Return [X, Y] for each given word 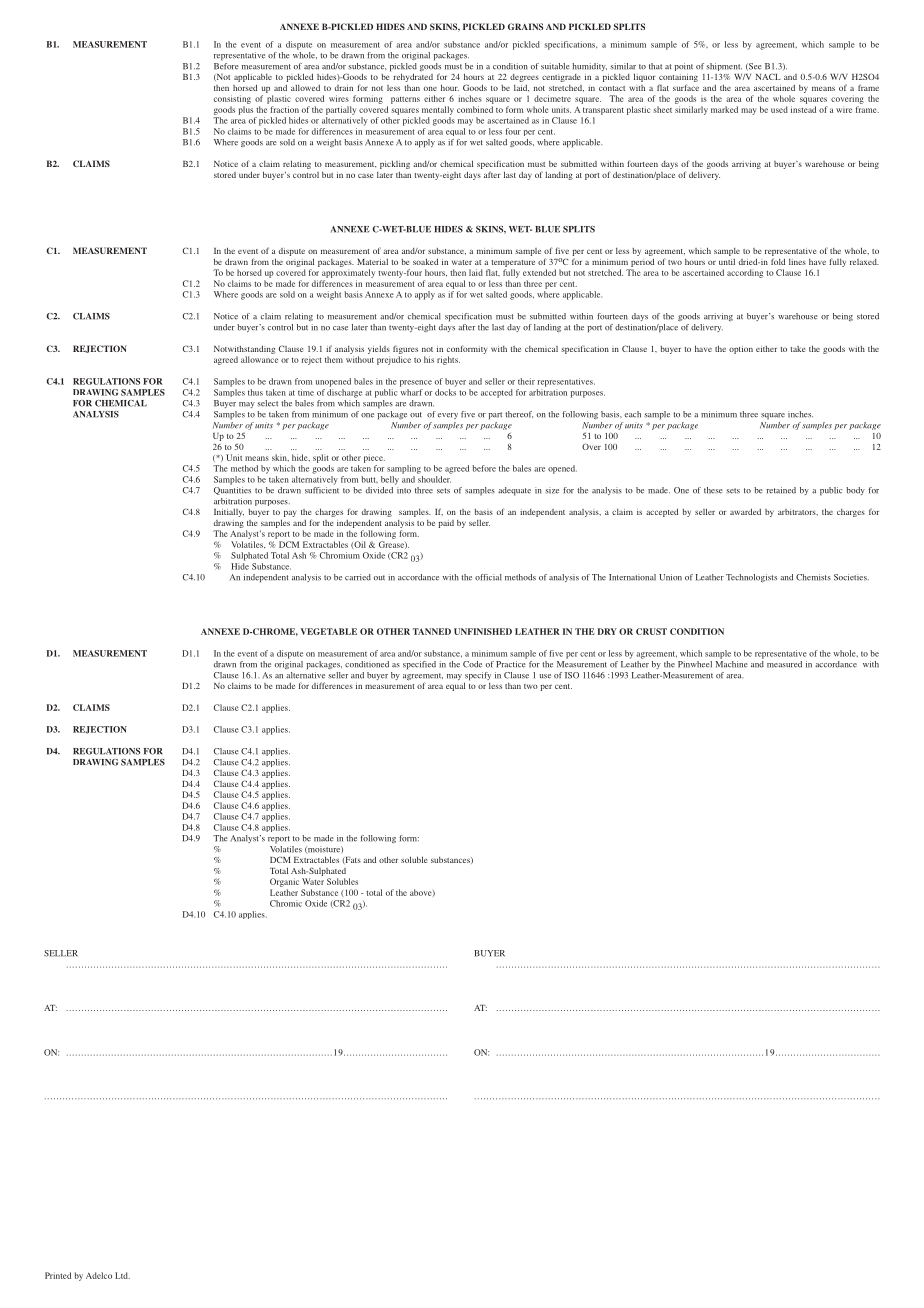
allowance [259, 359]
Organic [284, 882]
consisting [232, 99]
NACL [768, 76]
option [741, 350]
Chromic [286, 903]
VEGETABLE [329, 631]
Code [472, 664]
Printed [58, 1275]
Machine [732, 663]
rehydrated [413, 77]
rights [448, 360]
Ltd [122, 1275]
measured [784, 664]
